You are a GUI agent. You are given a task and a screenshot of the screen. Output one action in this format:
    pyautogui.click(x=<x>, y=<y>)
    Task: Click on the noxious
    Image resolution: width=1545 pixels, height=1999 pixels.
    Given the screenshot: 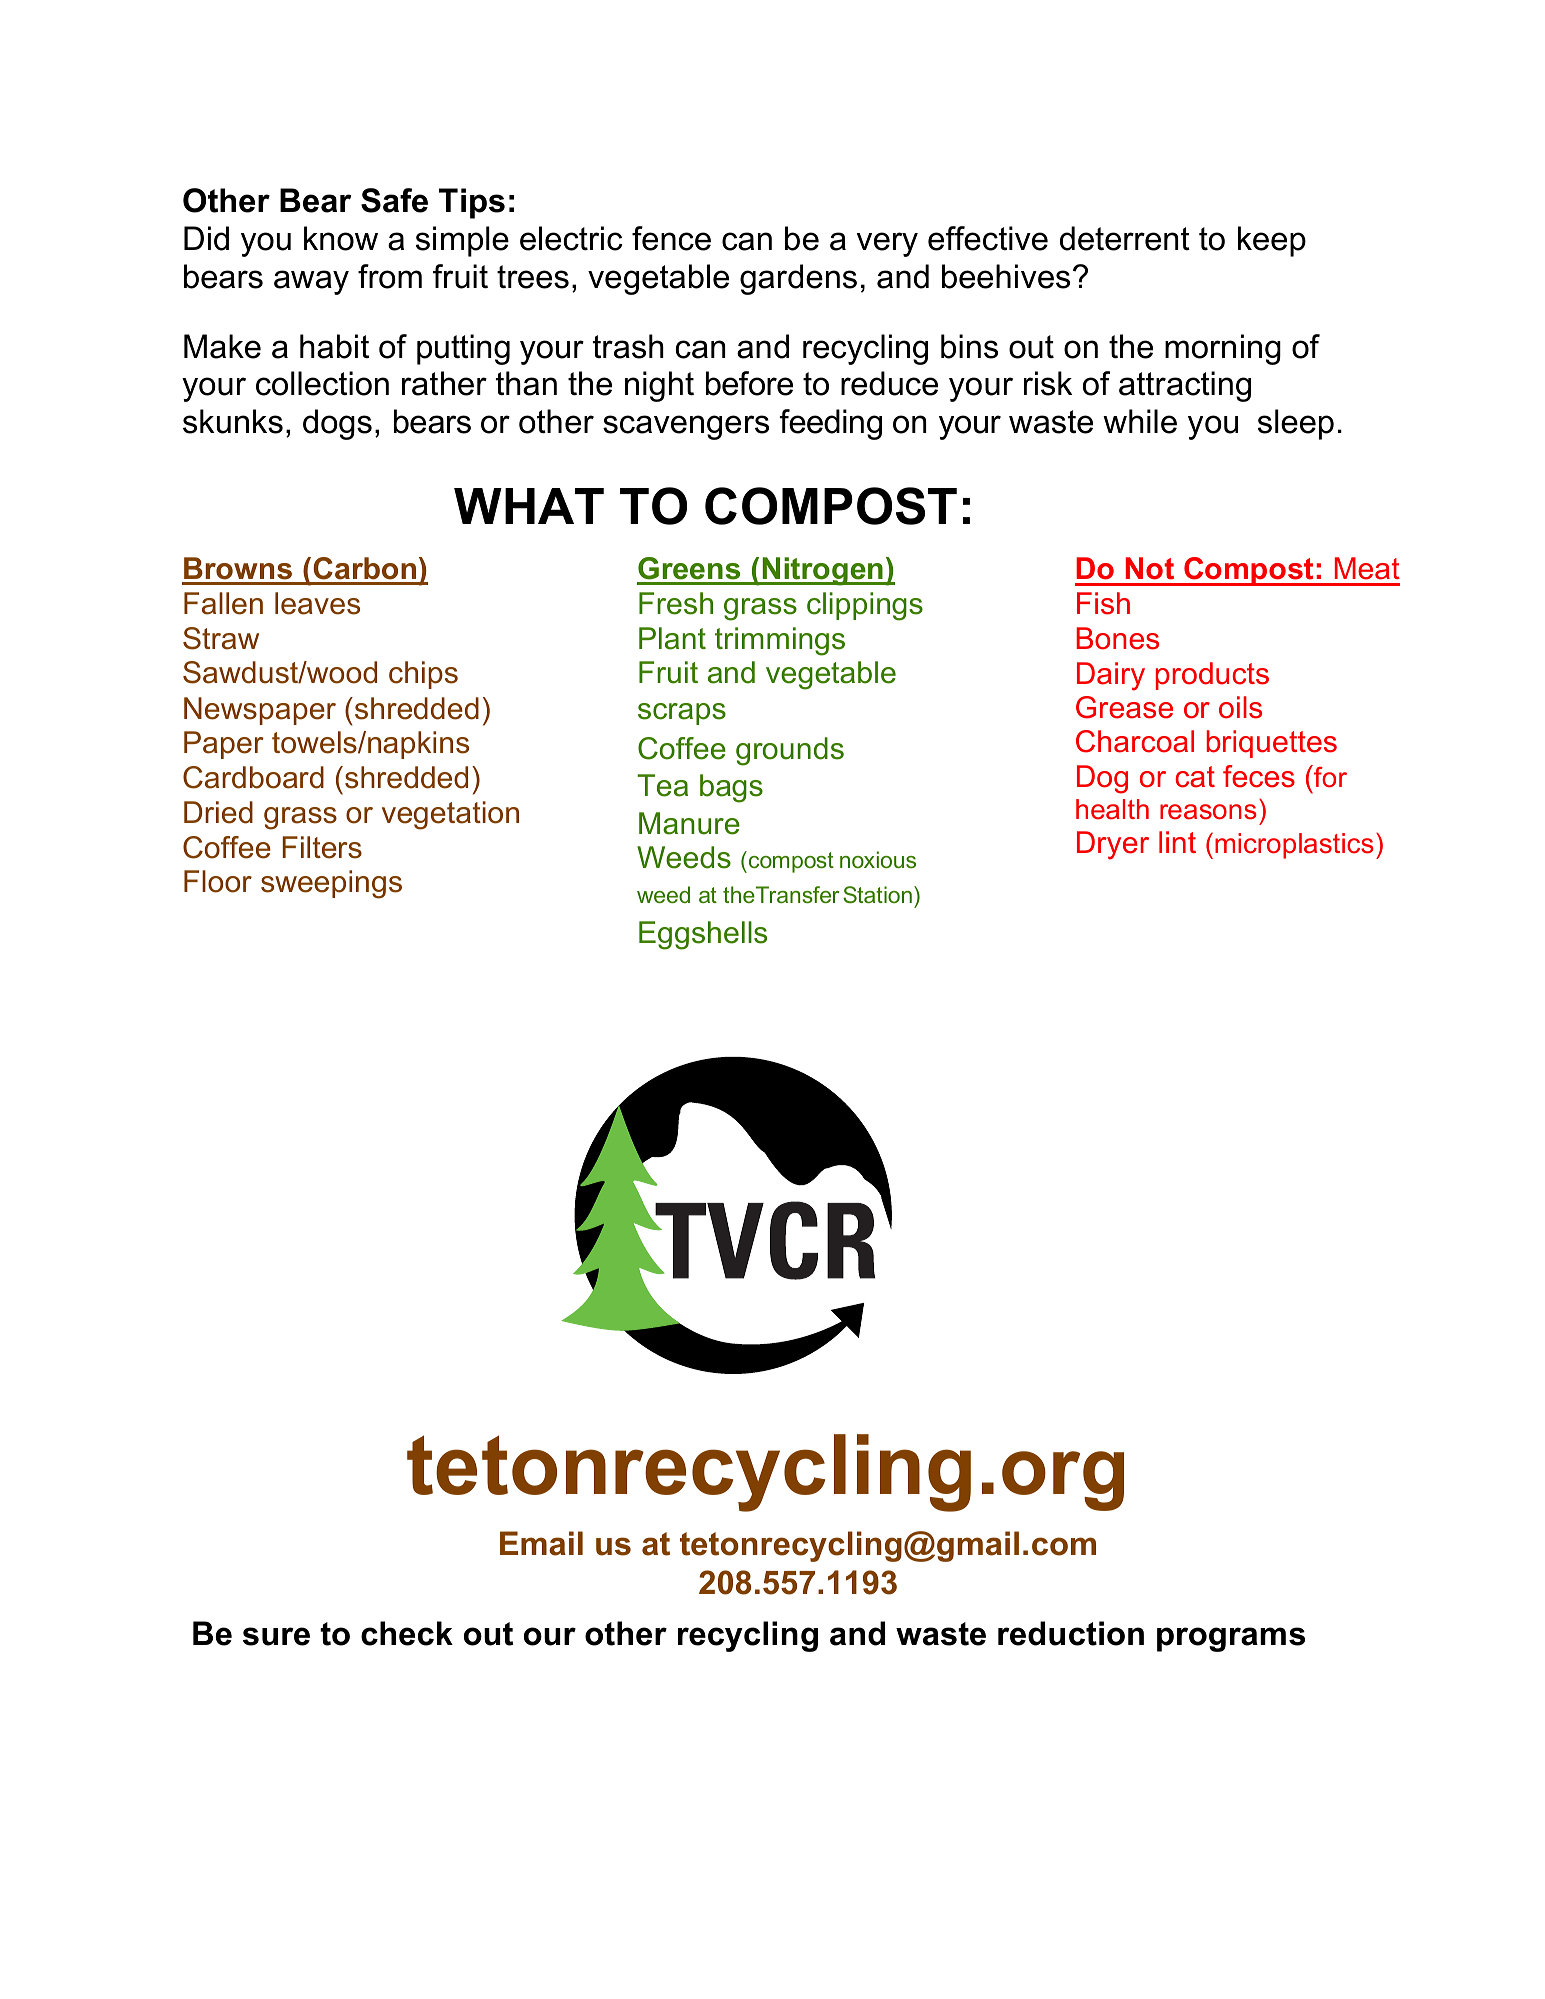 What is the action you would take?
    pyautogui.click(x=878, y=859)
